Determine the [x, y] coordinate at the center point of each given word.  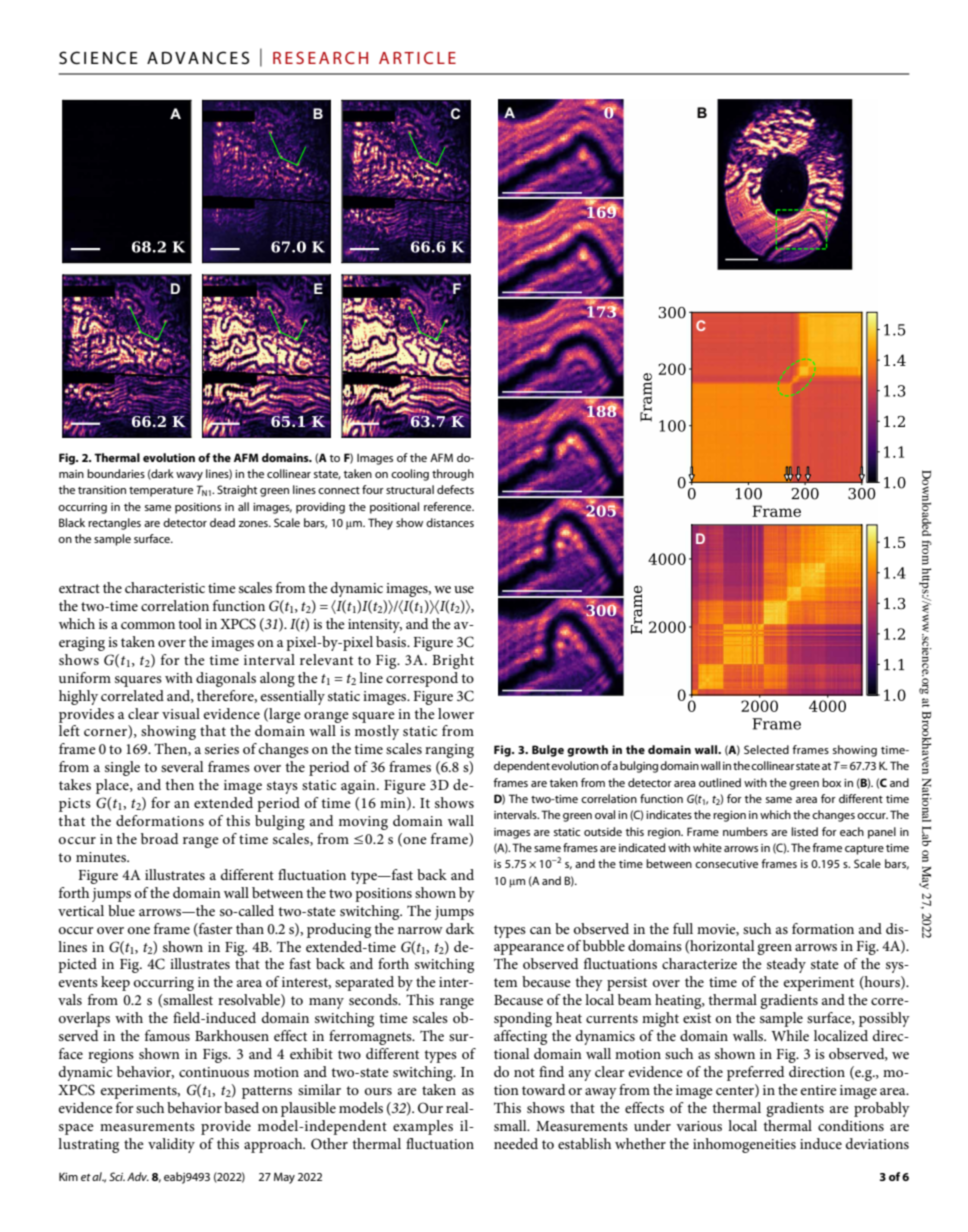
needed [516, 1143]
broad [159, 838]
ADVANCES [198, 57]
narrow [420, 930]
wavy [189, 476]
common [148, 625]
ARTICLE [417, 57]
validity [171, 1145]
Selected [766, 749]
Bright [453, 661]
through [453, 475]
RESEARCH [320, 57]
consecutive [726, 864]
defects [455, 489]
